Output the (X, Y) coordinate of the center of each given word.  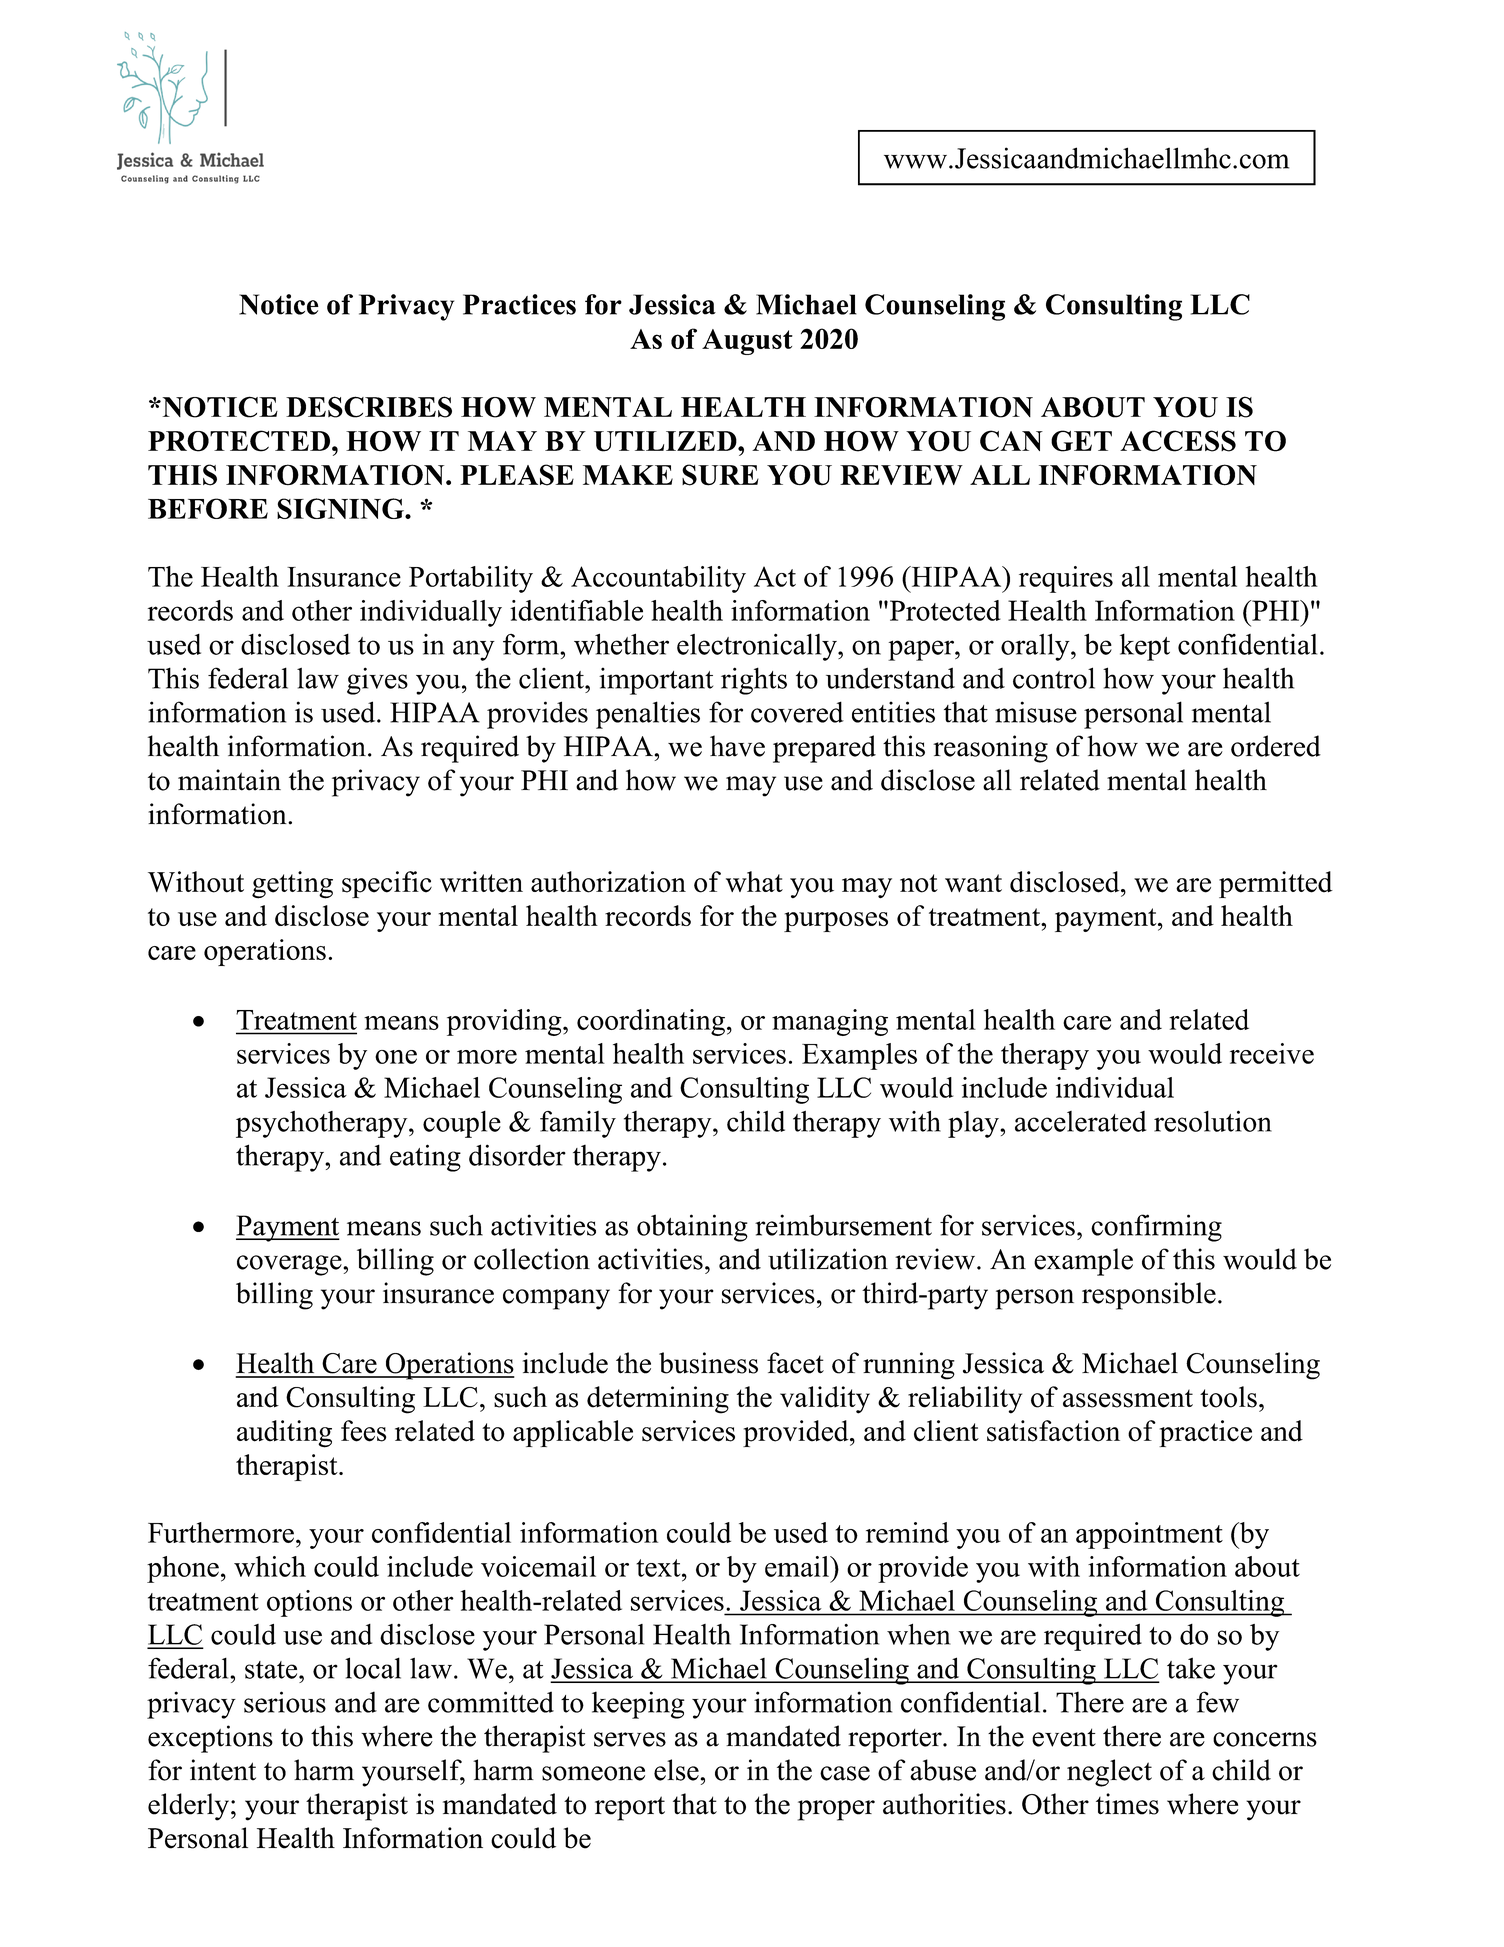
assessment (1128, 1398)
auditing (284, 1434)
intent (223, 1770)
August (747, 342)
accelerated (1080, 1121)
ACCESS (1178, 441)
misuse (1036, 712)
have (737, 746)
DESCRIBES (369, 407)
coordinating (651, 1022)
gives (377, 681)
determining (658, 1400)
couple (462, 1124)
